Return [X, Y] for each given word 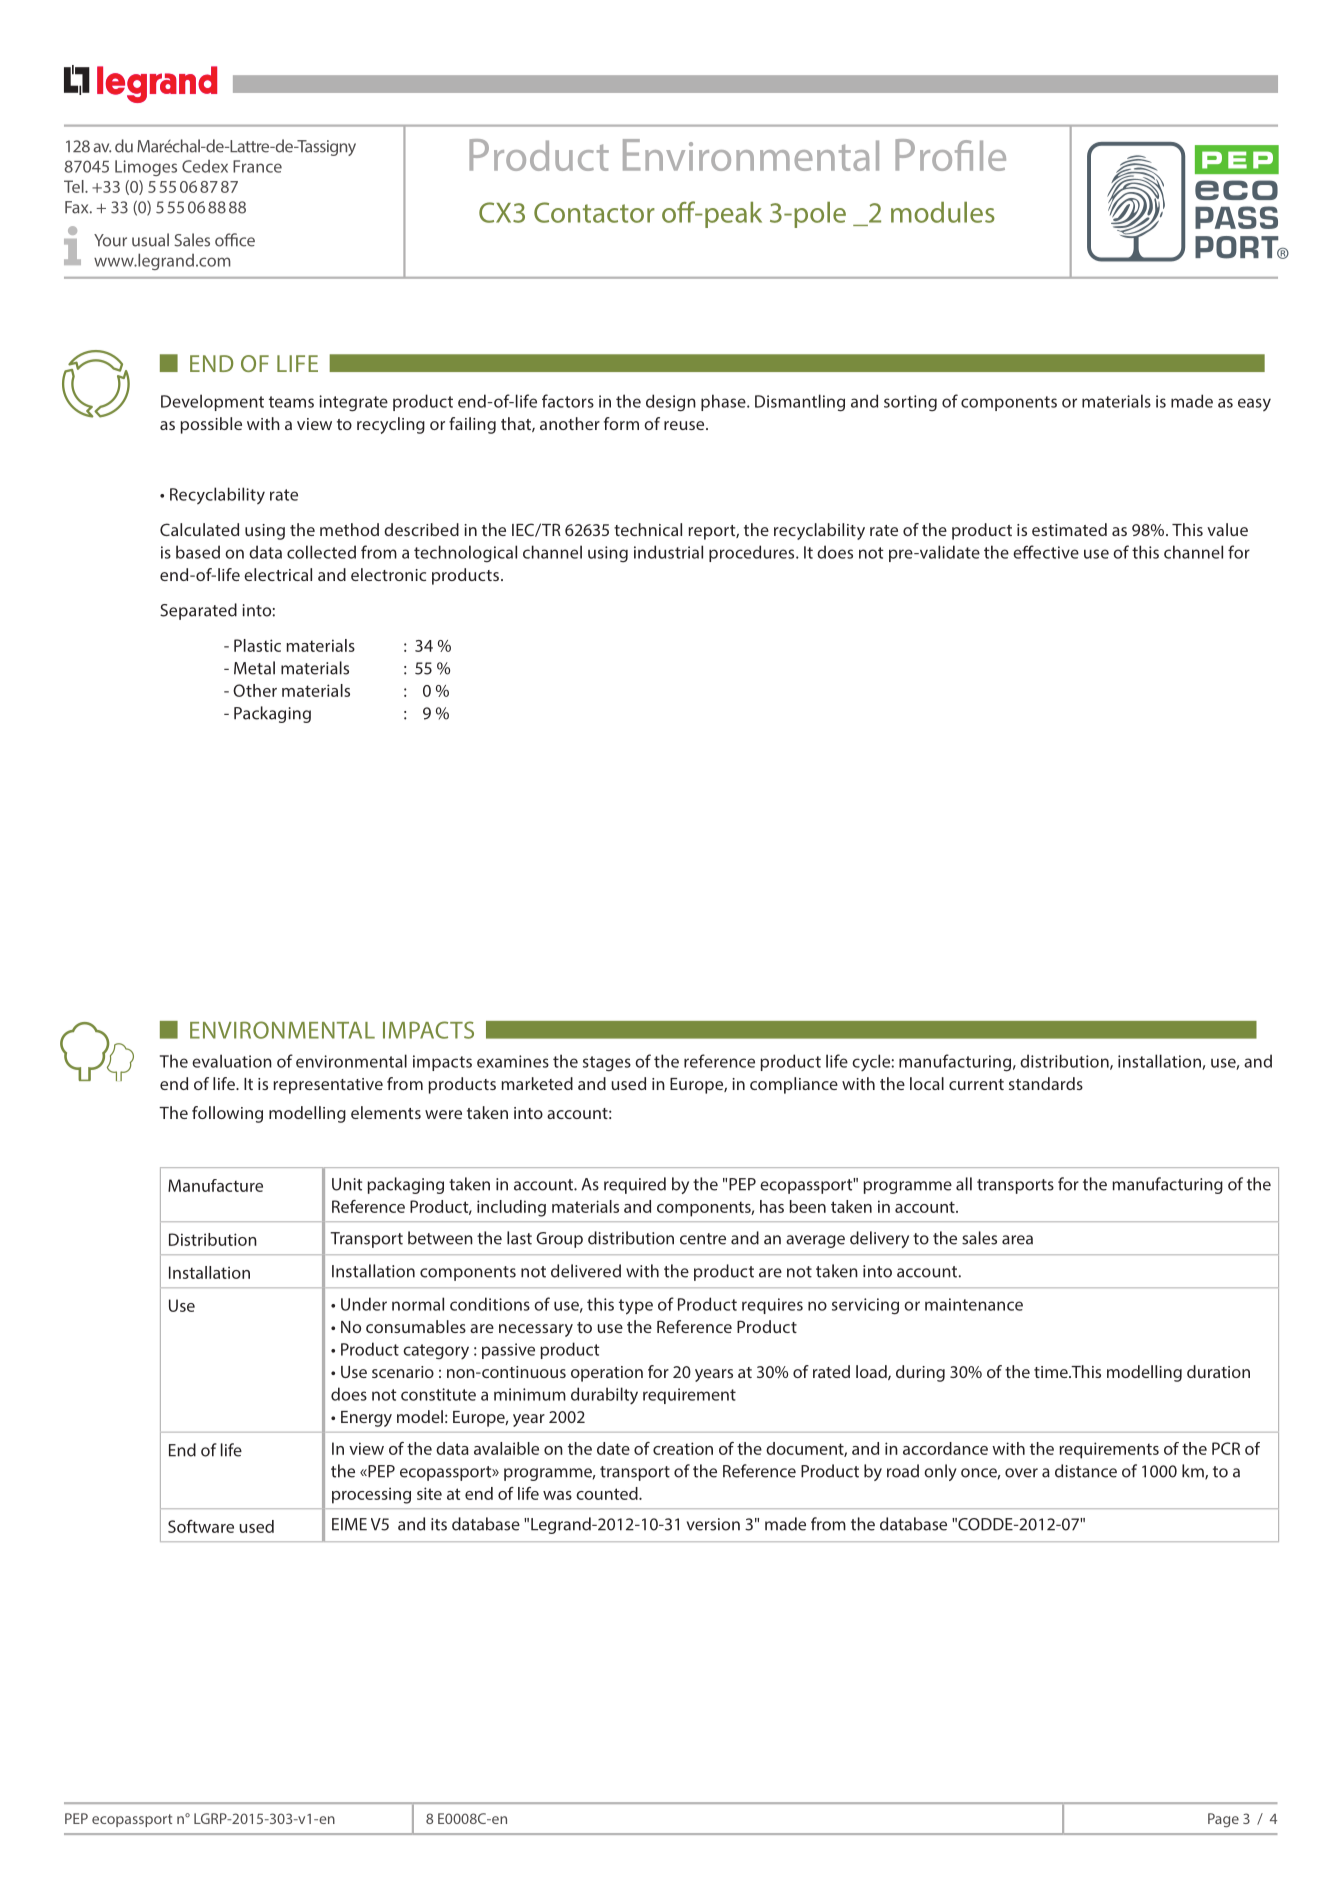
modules [943, 212]
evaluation [232, 1061]
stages [607, 1064]
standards [1046, 1083]
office [235, 240]
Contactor [594, 212]
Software [201, 1526]
